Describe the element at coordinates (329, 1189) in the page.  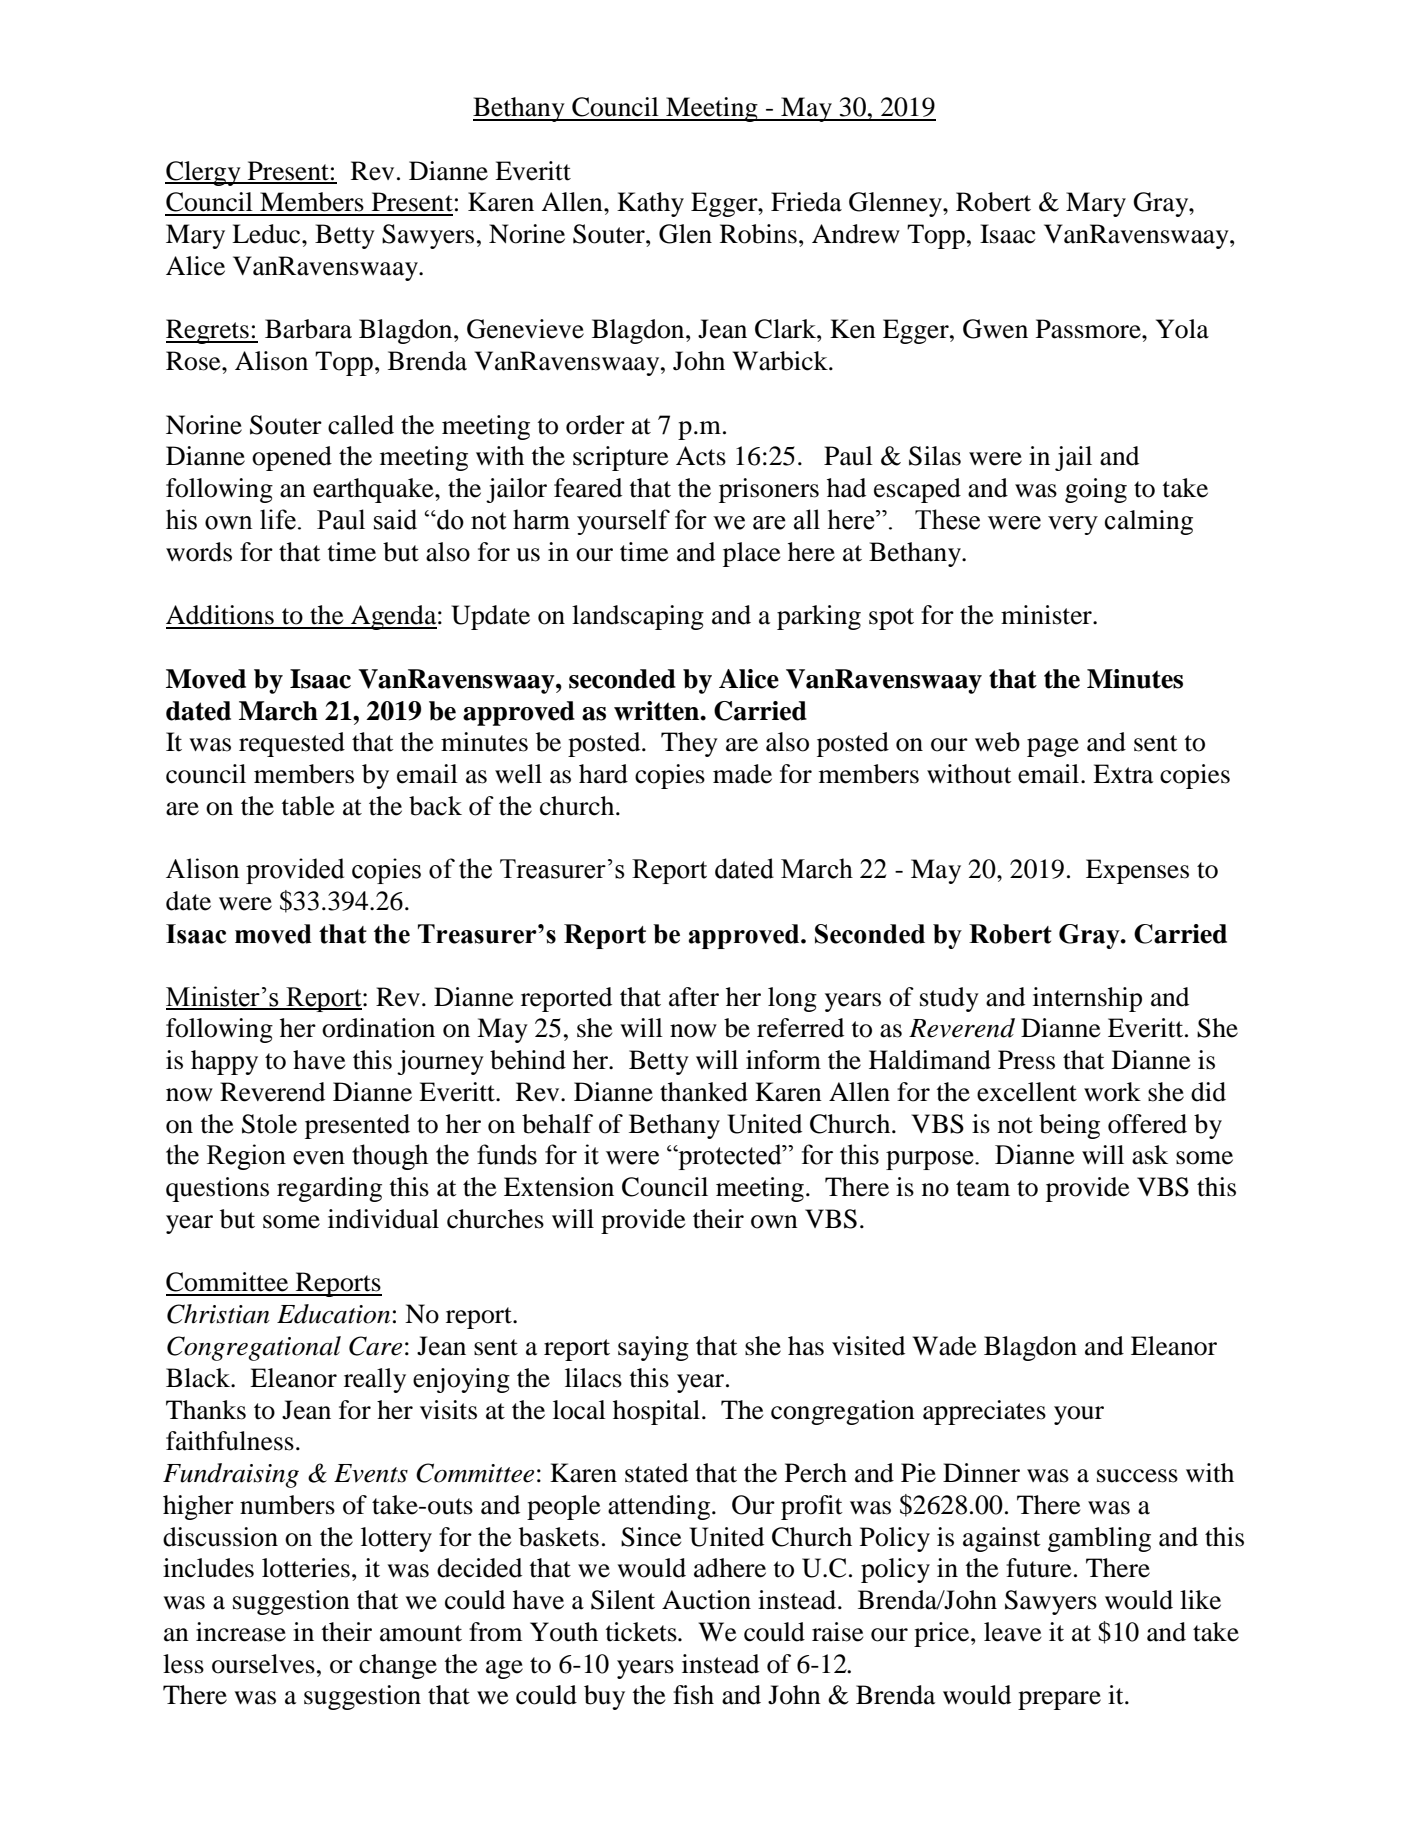
I see `regarding` at that location.
